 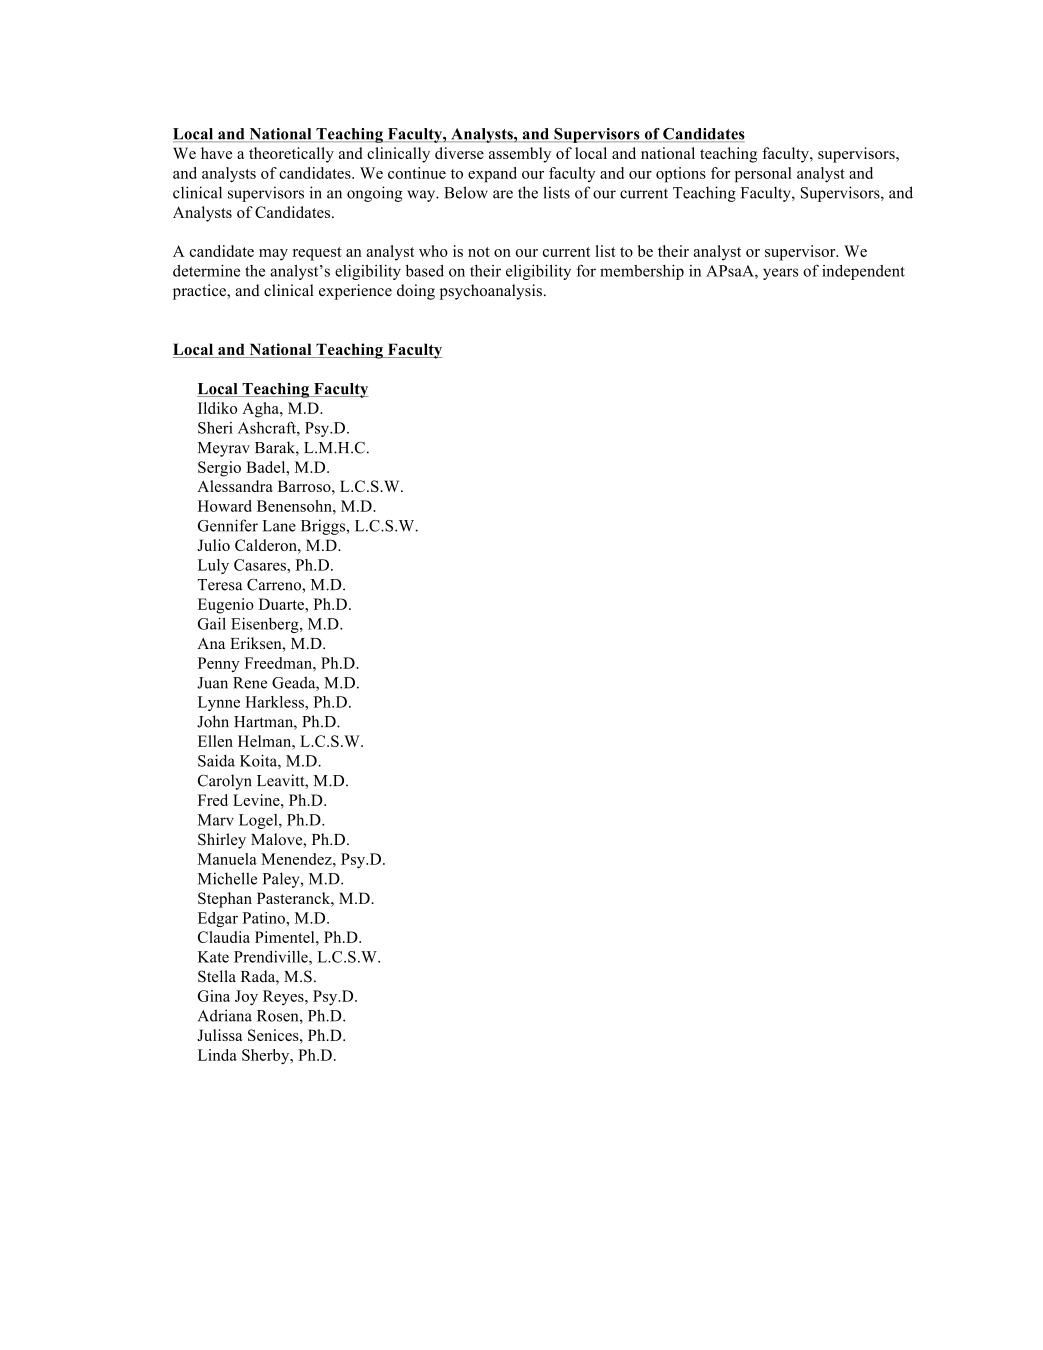 What do you see at coordinates (491, 292) in the screenshot?
I see `psychoanalysis` at bounding box center [491, 292].
